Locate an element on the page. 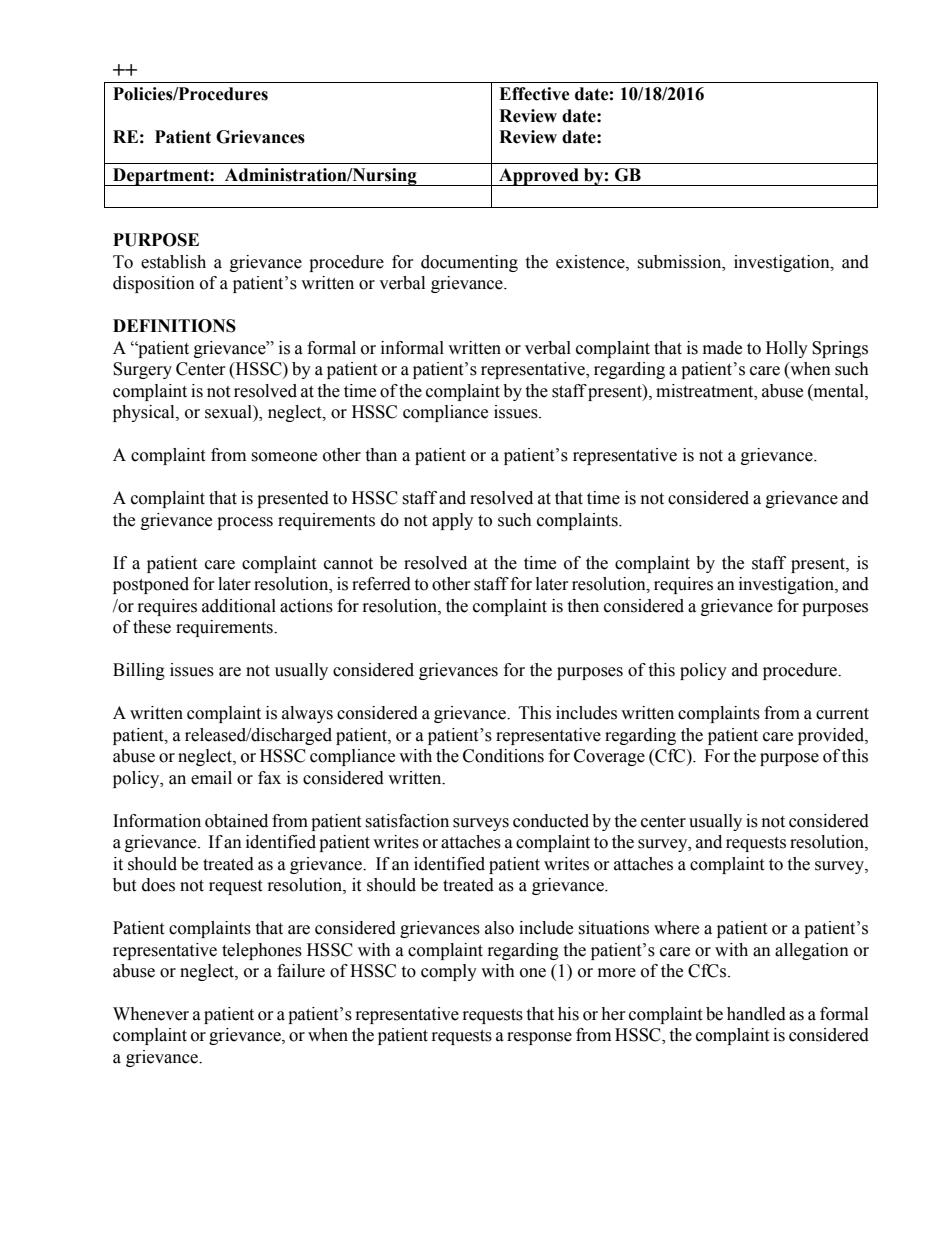  then is located at coordinates (583, 606).
